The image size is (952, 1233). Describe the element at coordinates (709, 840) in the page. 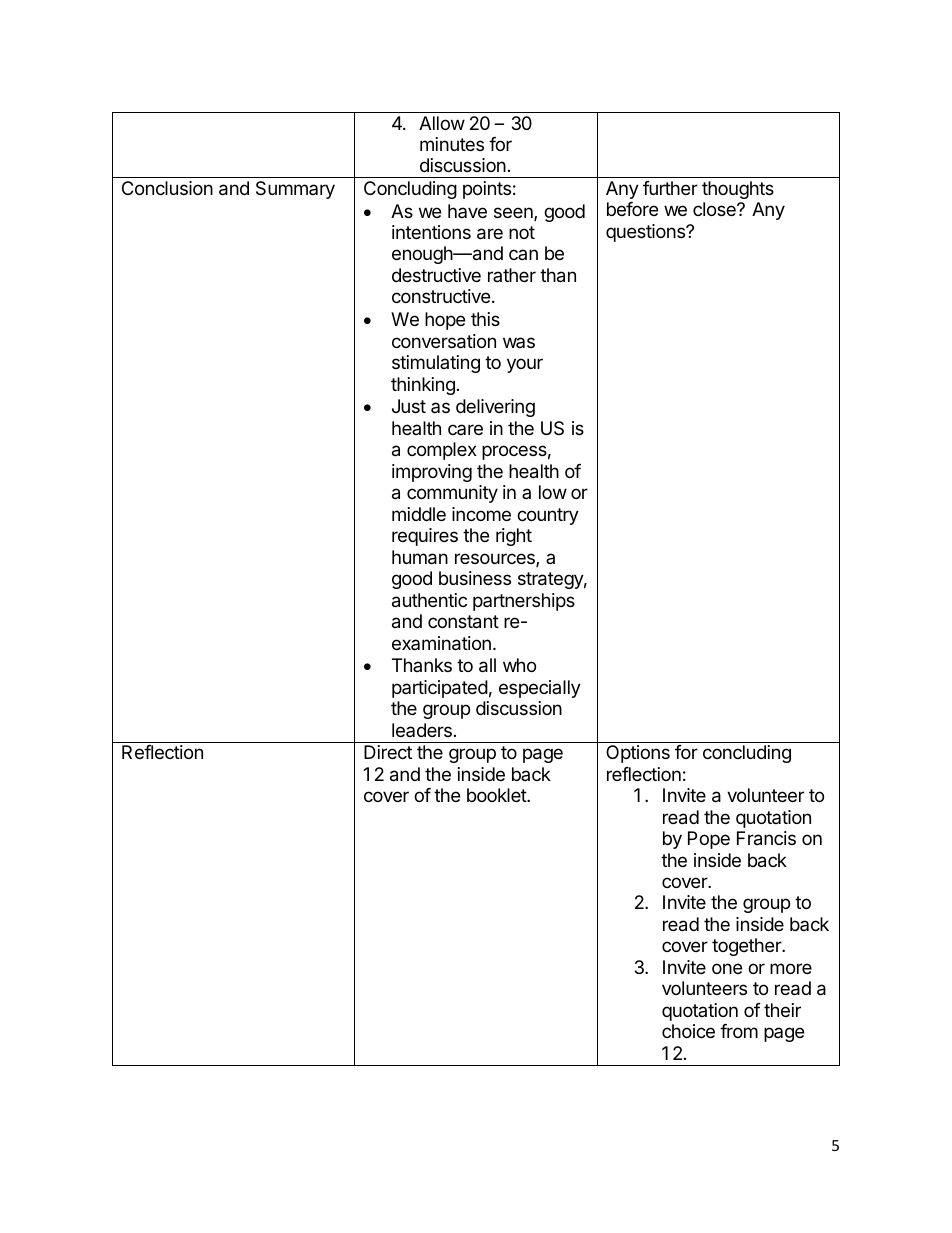

I see `Pope` at that location.
